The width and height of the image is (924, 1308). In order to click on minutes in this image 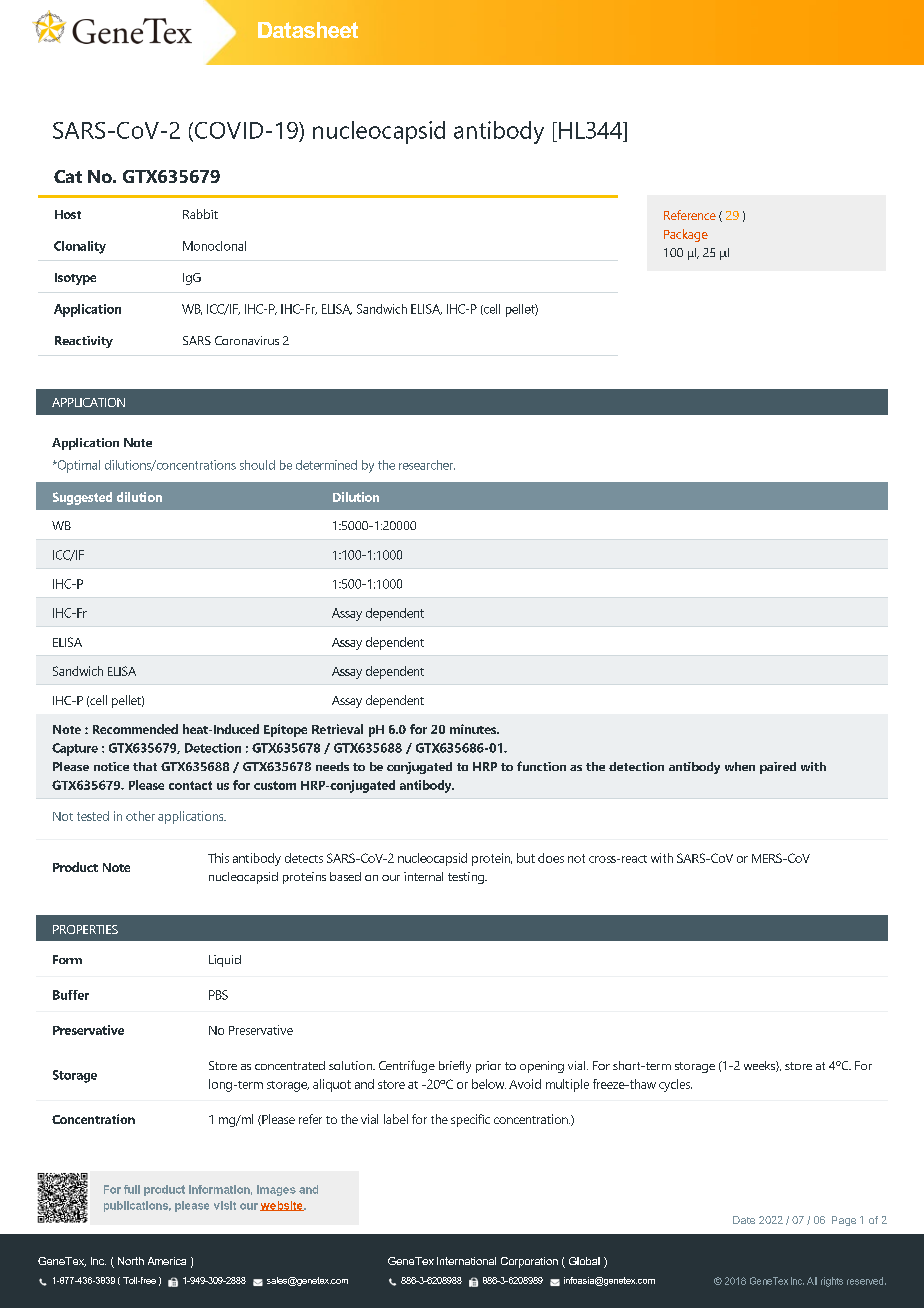, I will do `click(474, 729)`.
